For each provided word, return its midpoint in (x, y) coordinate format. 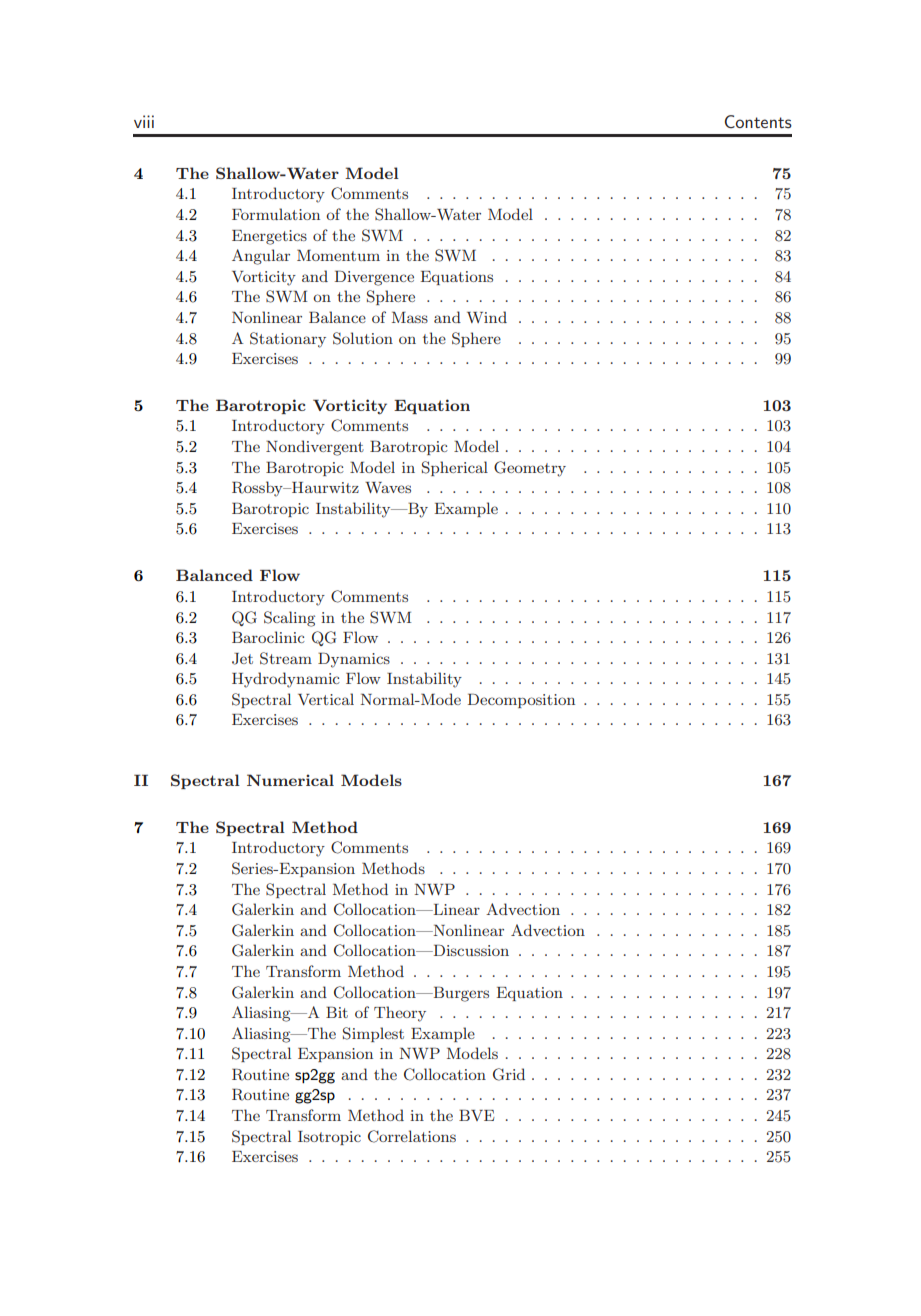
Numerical (290, 780)
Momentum (338, 255)
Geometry (530, 469)
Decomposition (521, 700)
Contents (758, 121)
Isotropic (329, 1138)
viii (144, 121)
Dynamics (354, 660)
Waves (388, 487)
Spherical (455, 468)
